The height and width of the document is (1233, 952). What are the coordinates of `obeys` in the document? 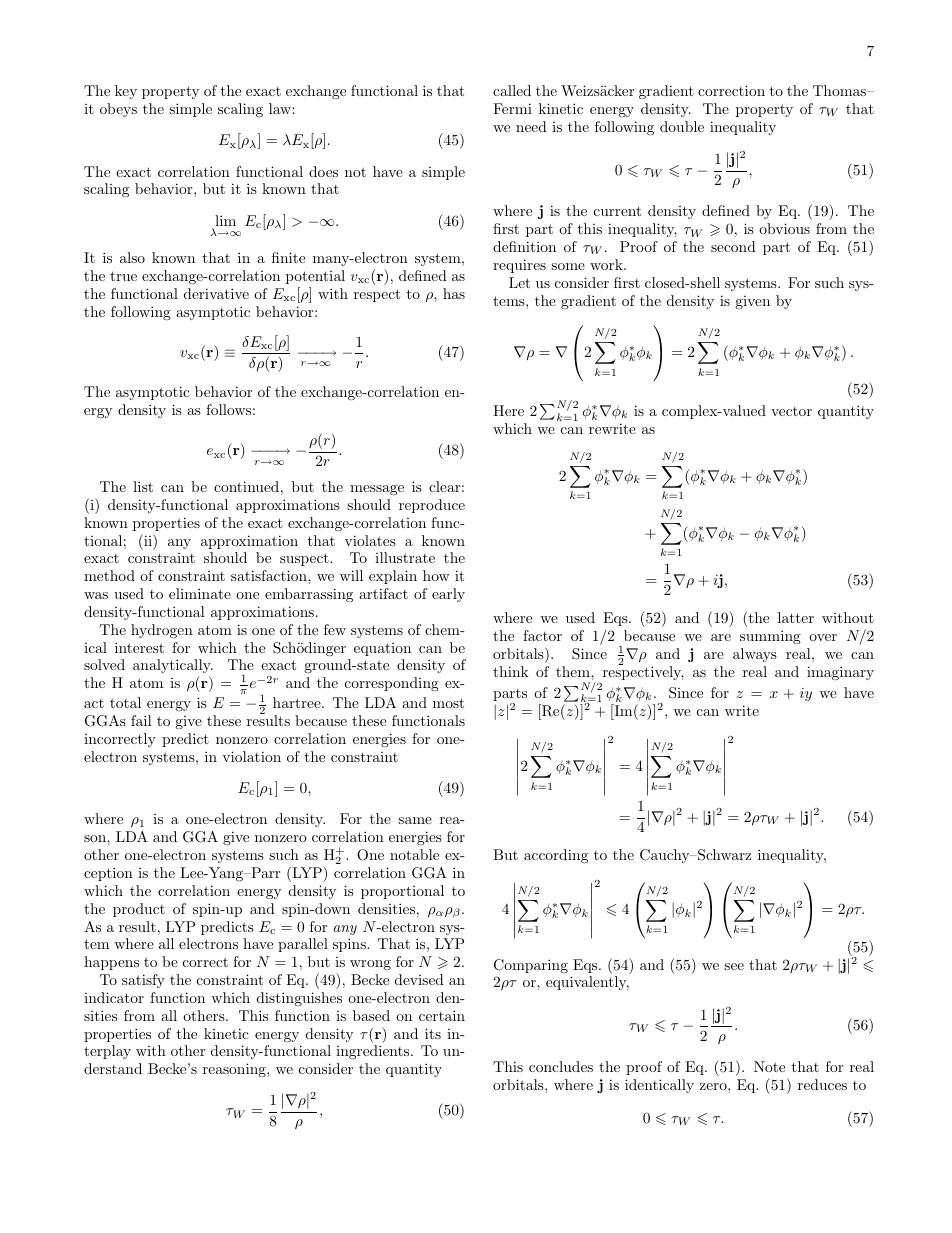 It's located at (118, 110).
